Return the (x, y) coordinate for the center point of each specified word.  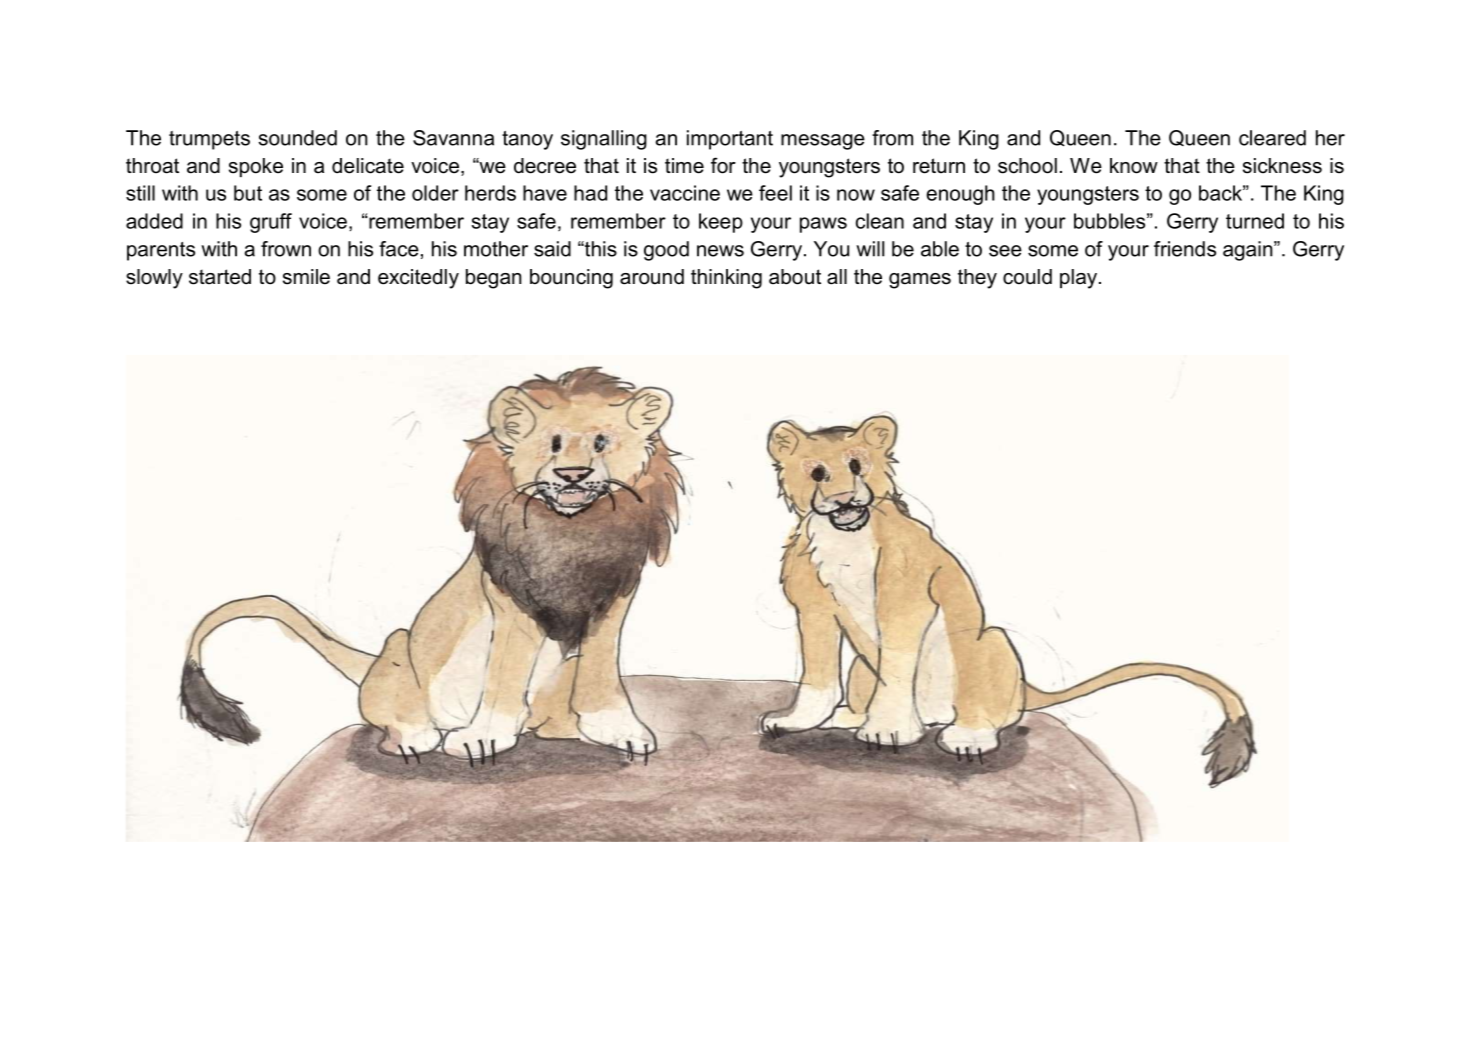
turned (1255, 221)
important (730, 140)
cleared (1272, 138)
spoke (256, 167)
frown (286, 249)
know (1134, 166)
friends (1185, 249)
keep (721, 223)
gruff (271, 223)
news (720, 251)
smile (306, 277)
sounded (297, 138)
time (684, 166)
